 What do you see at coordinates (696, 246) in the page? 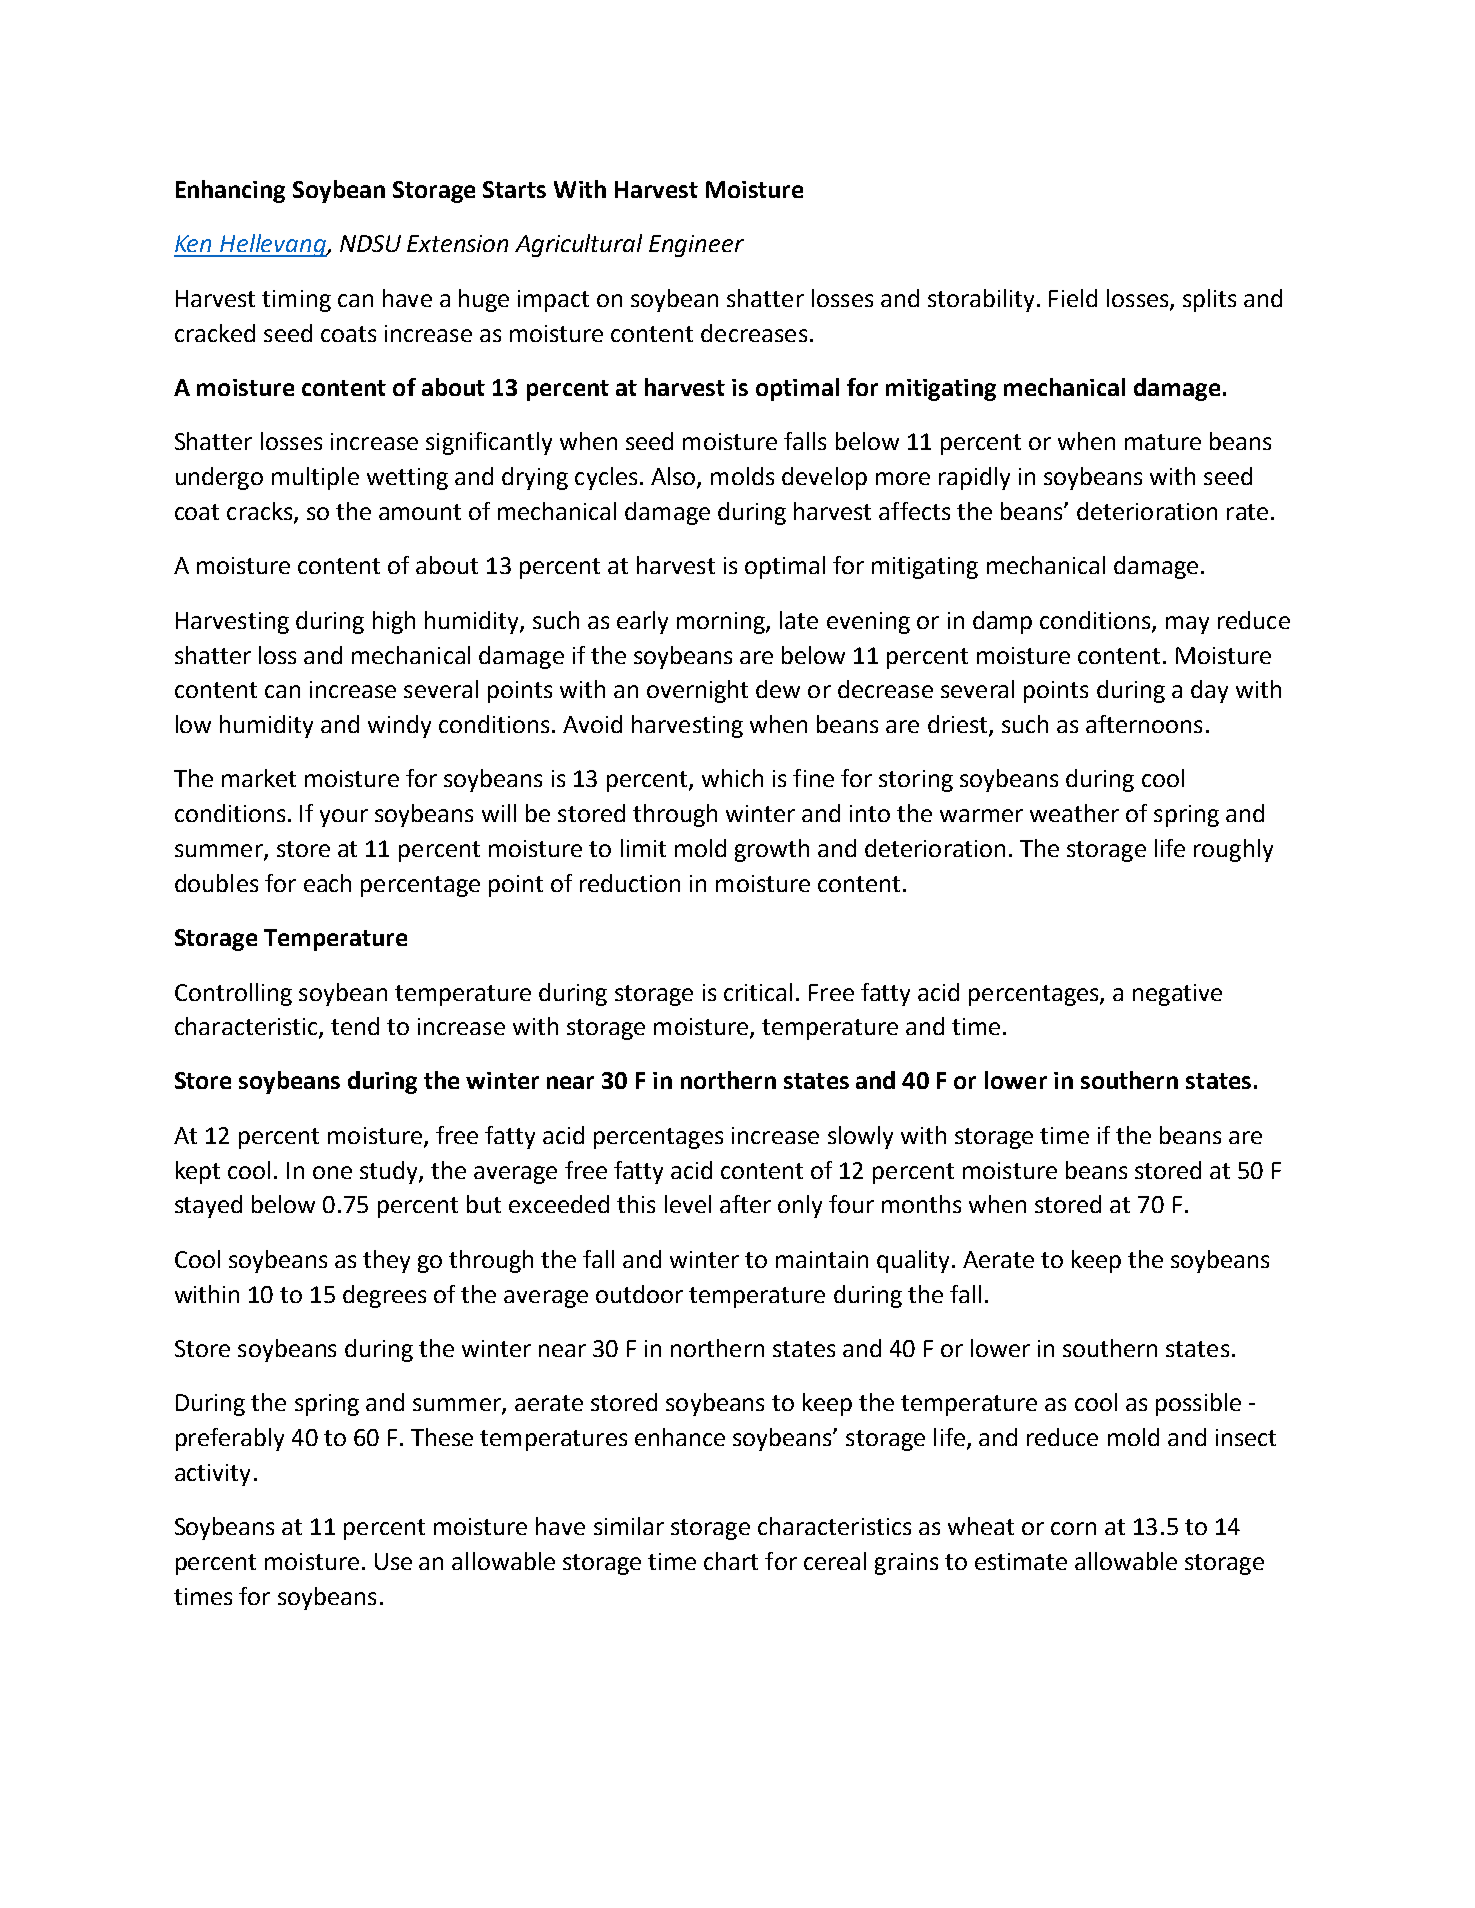
I see `Engineer` at bounding box center [696, 246].
